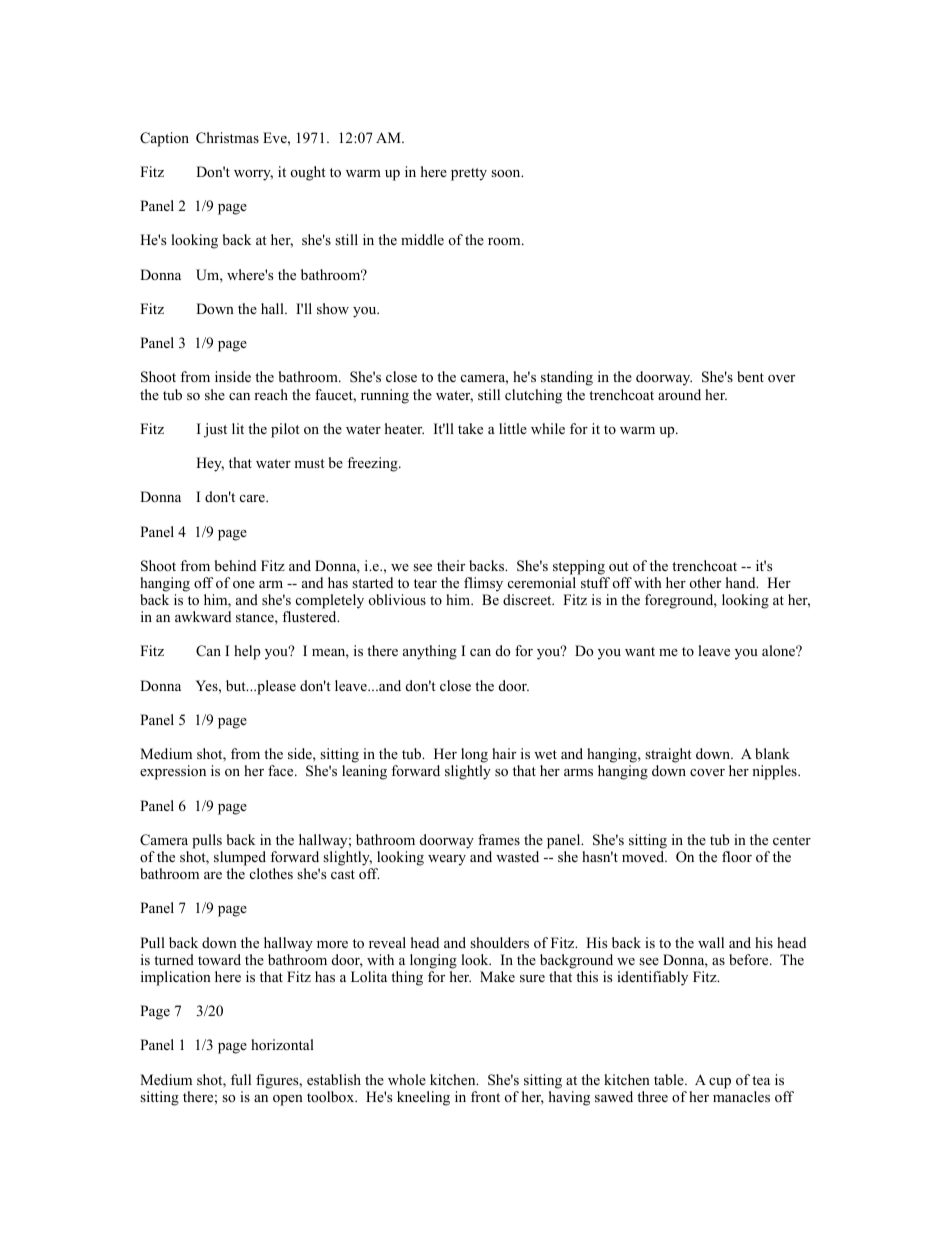 This document has width=952, height=1233. What do you see at coordinates (469, 174) in the document?
I see `pretty` at bounding box center [469, 174].
